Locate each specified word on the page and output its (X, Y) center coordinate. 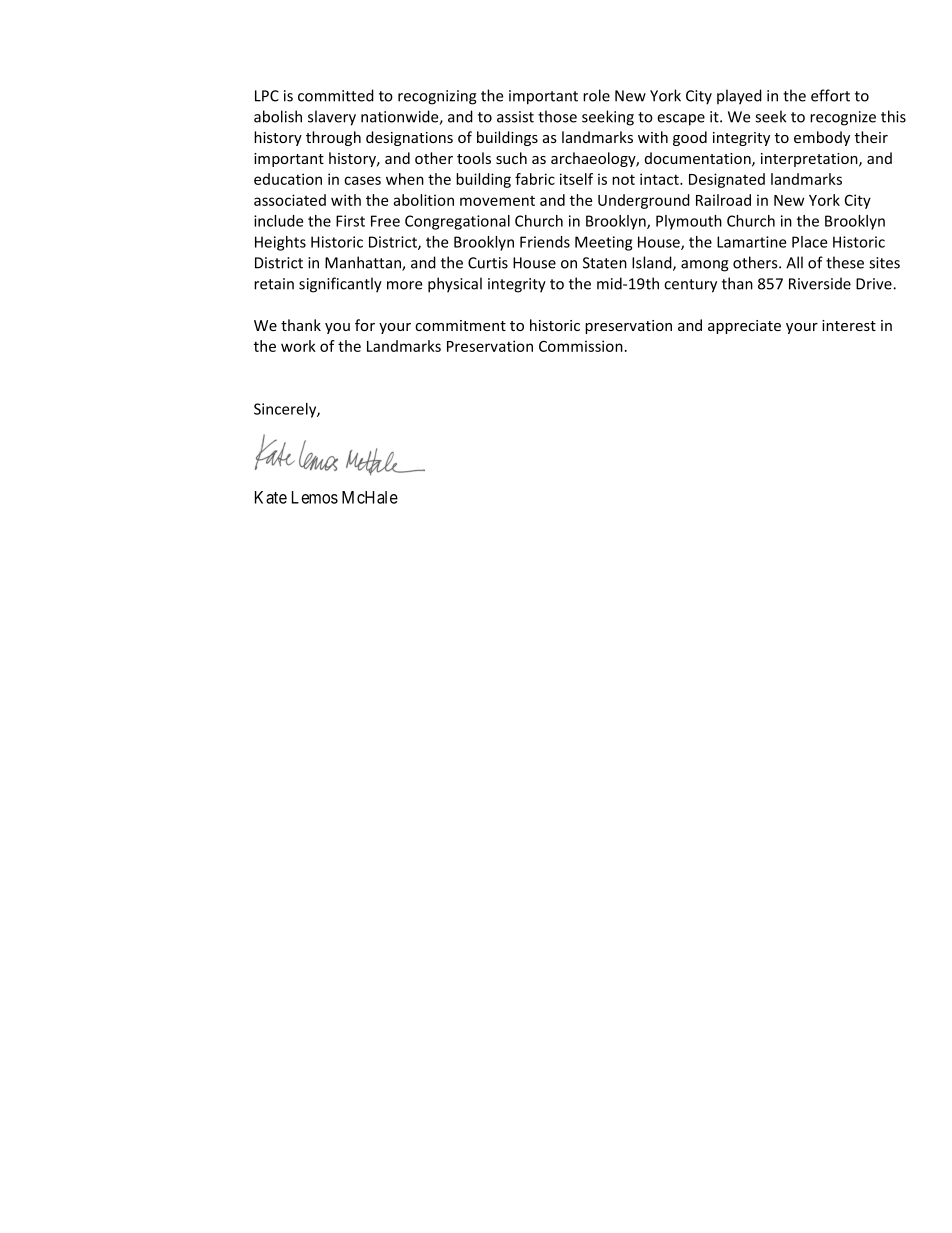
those (557, 116)
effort (830, 95)
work (298, 346)
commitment (460, 325)
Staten (605, 263)
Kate (271, 497)
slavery (332, 118)
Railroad (723, 200)
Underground (644, 201)
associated (290, 200)
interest (849, 325)
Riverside (820, 283)
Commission (581, 346)
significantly (340, 285)
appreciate (744, 327)
